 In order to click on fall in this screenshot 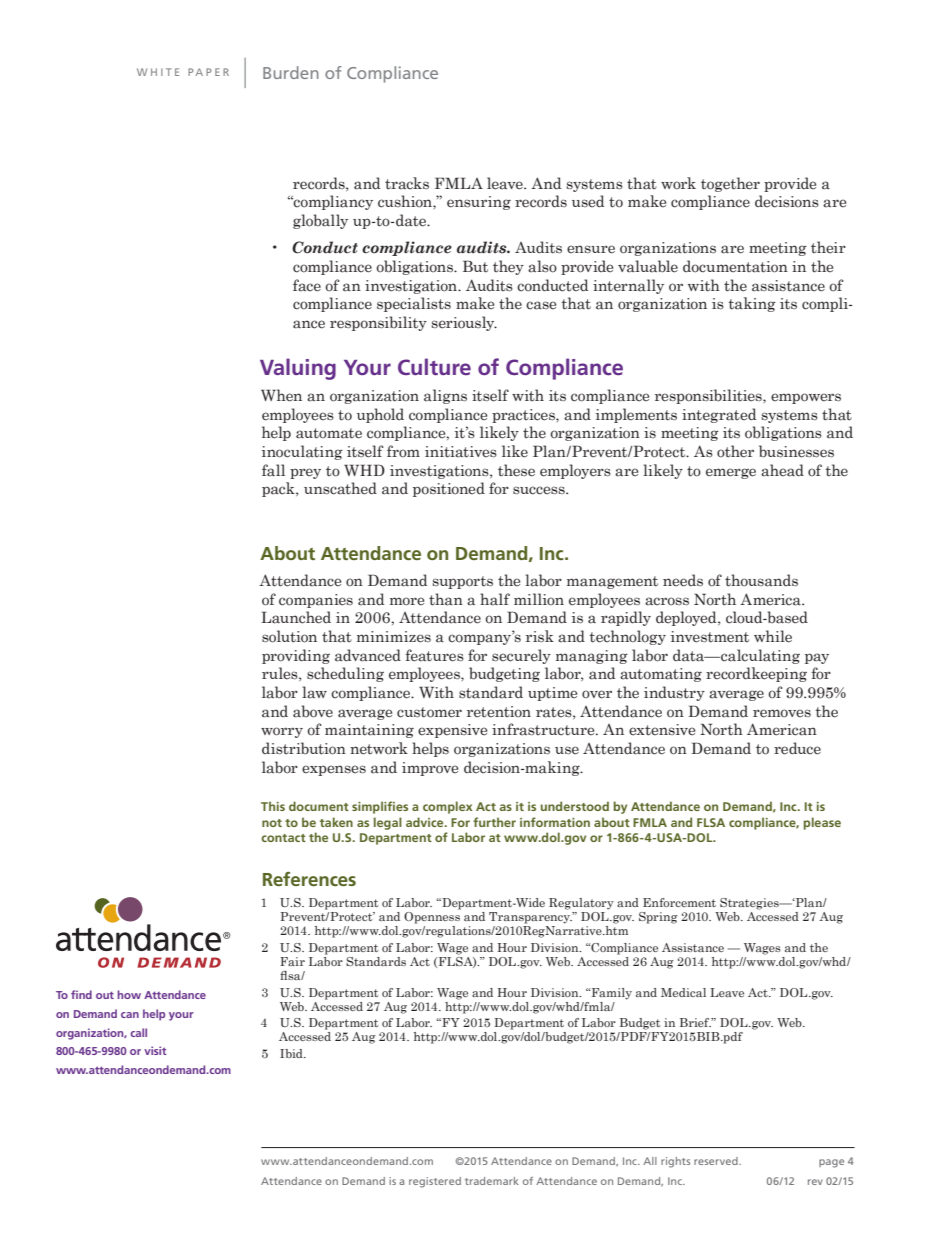, I will do `click(273, 470)`.
